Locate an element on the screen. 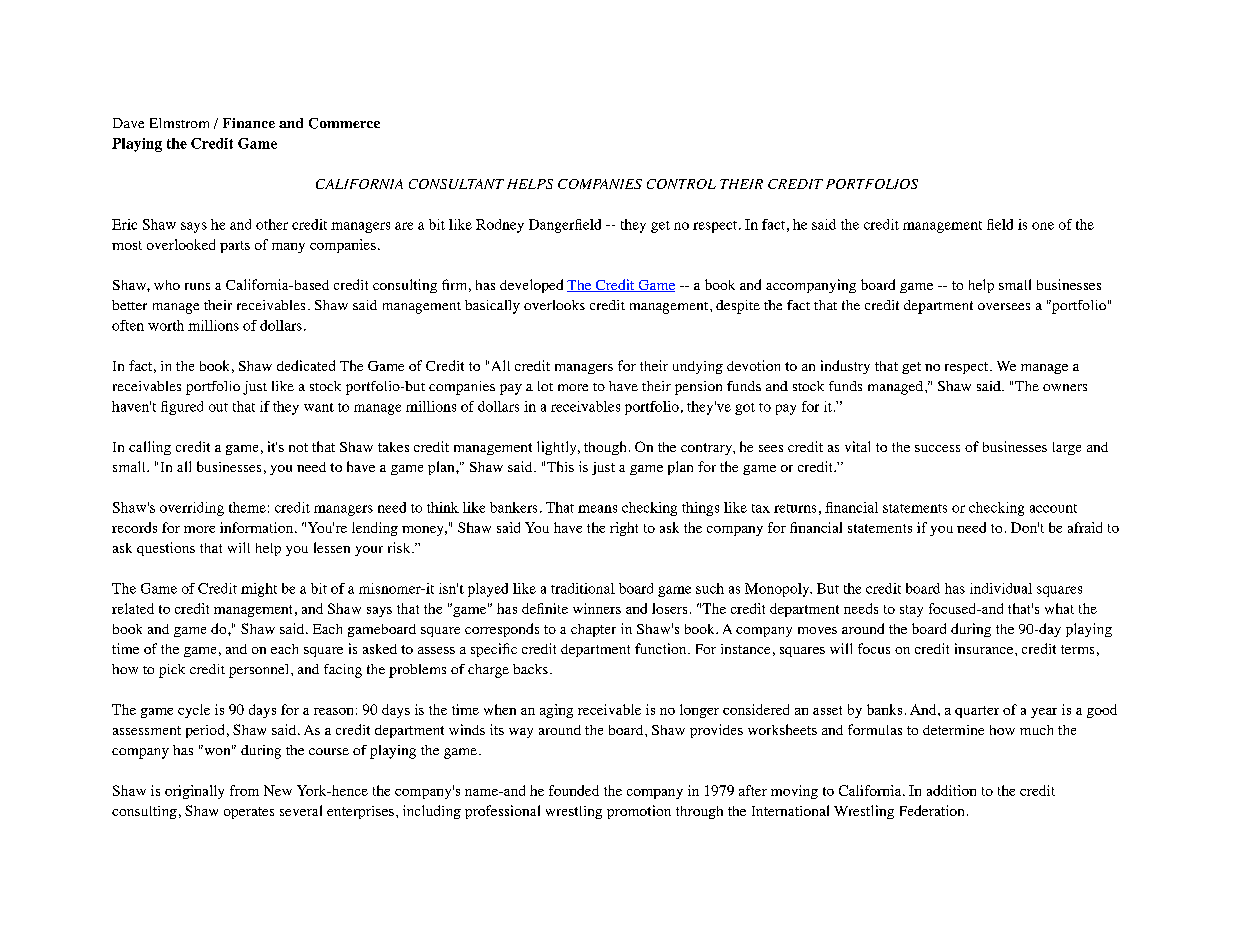 The height and width of the screenshot is (952, 1233). dedicated is located at coordinates (306, 365).
